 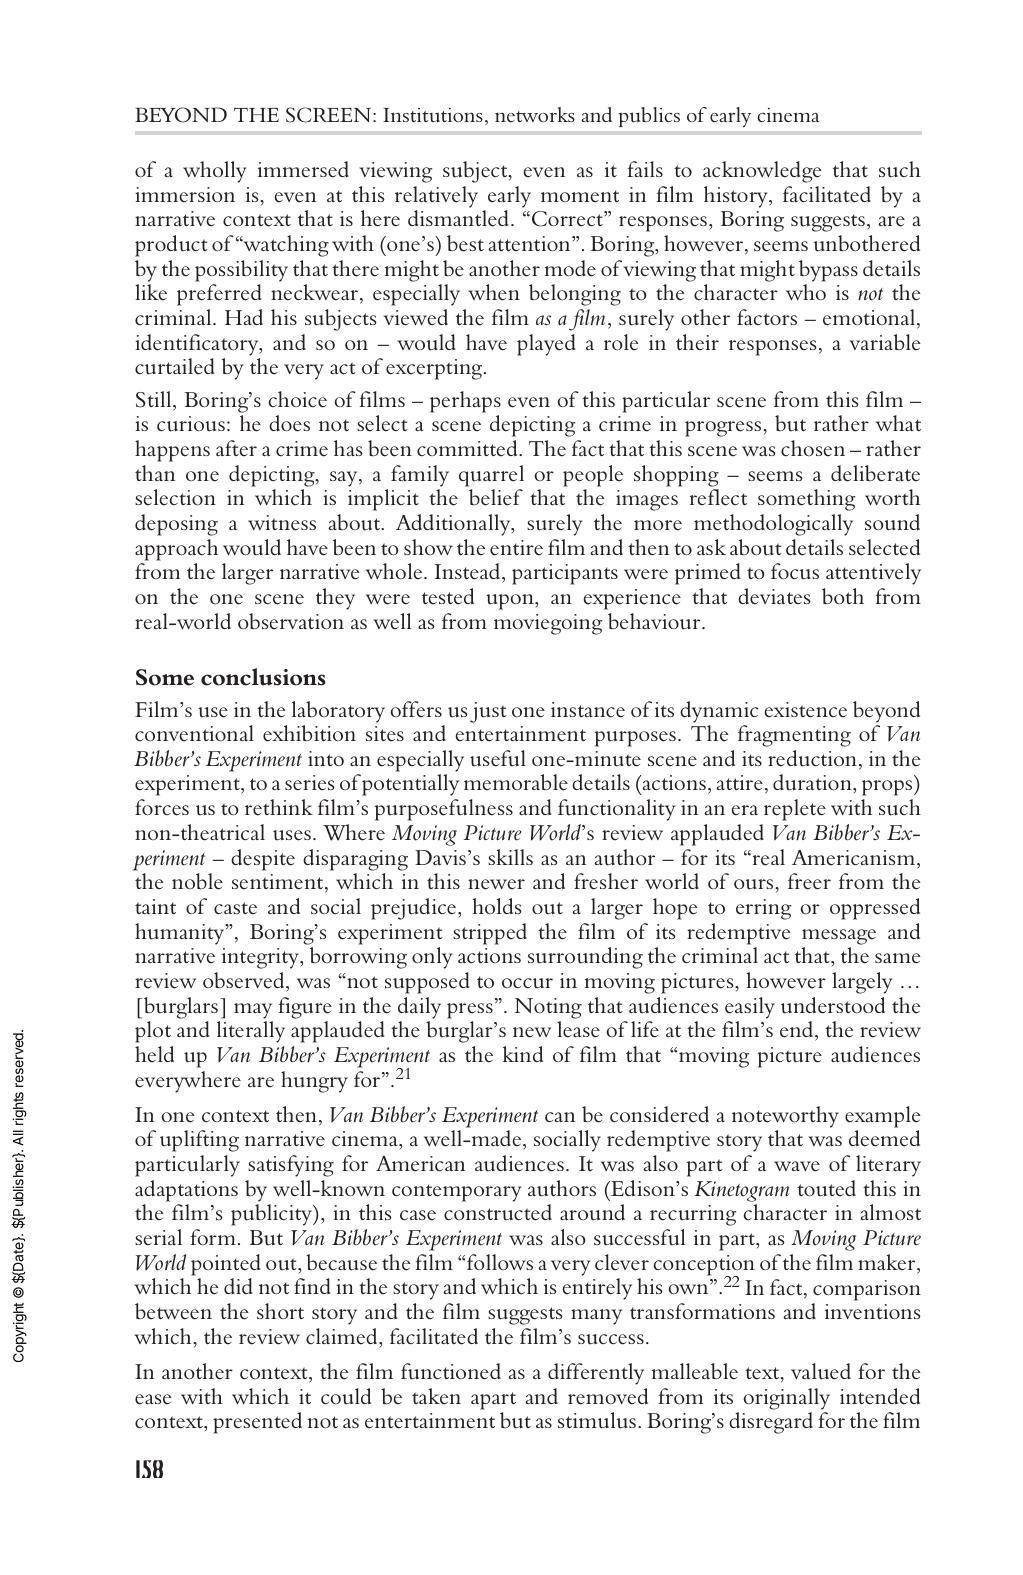 I want to click on presented, so click(x=257, y=1423).
